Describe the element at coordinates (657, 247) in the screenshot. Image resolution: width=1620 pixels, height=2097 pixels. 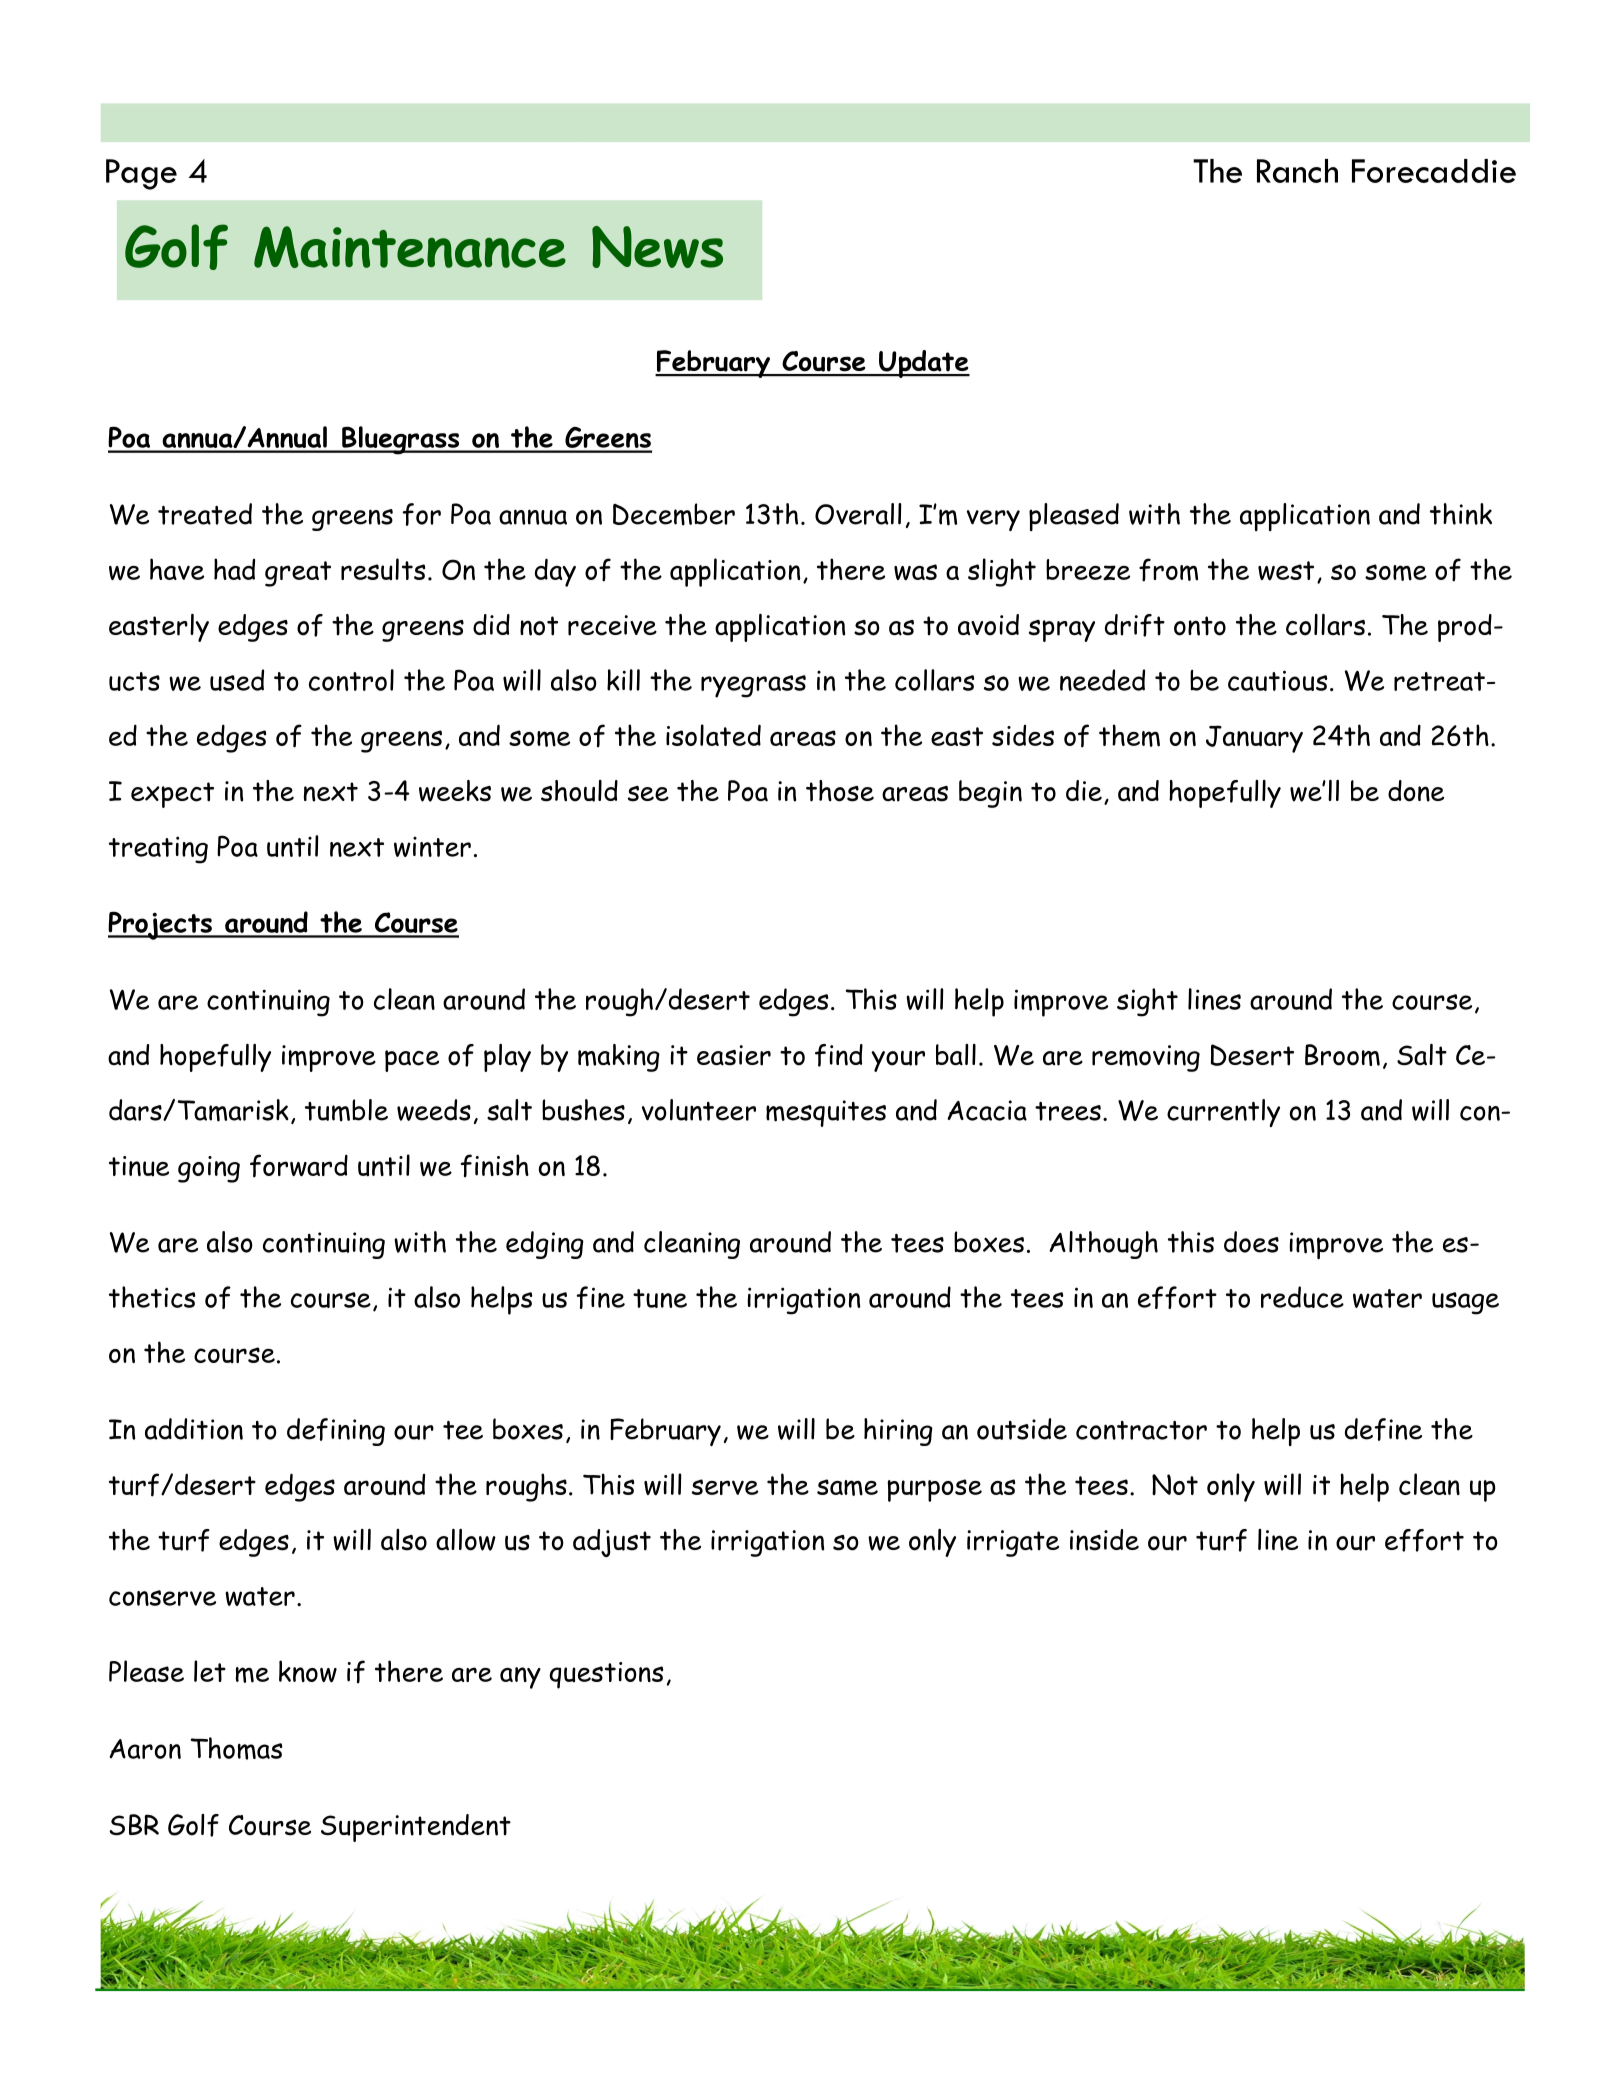
I see `News` at that location.
